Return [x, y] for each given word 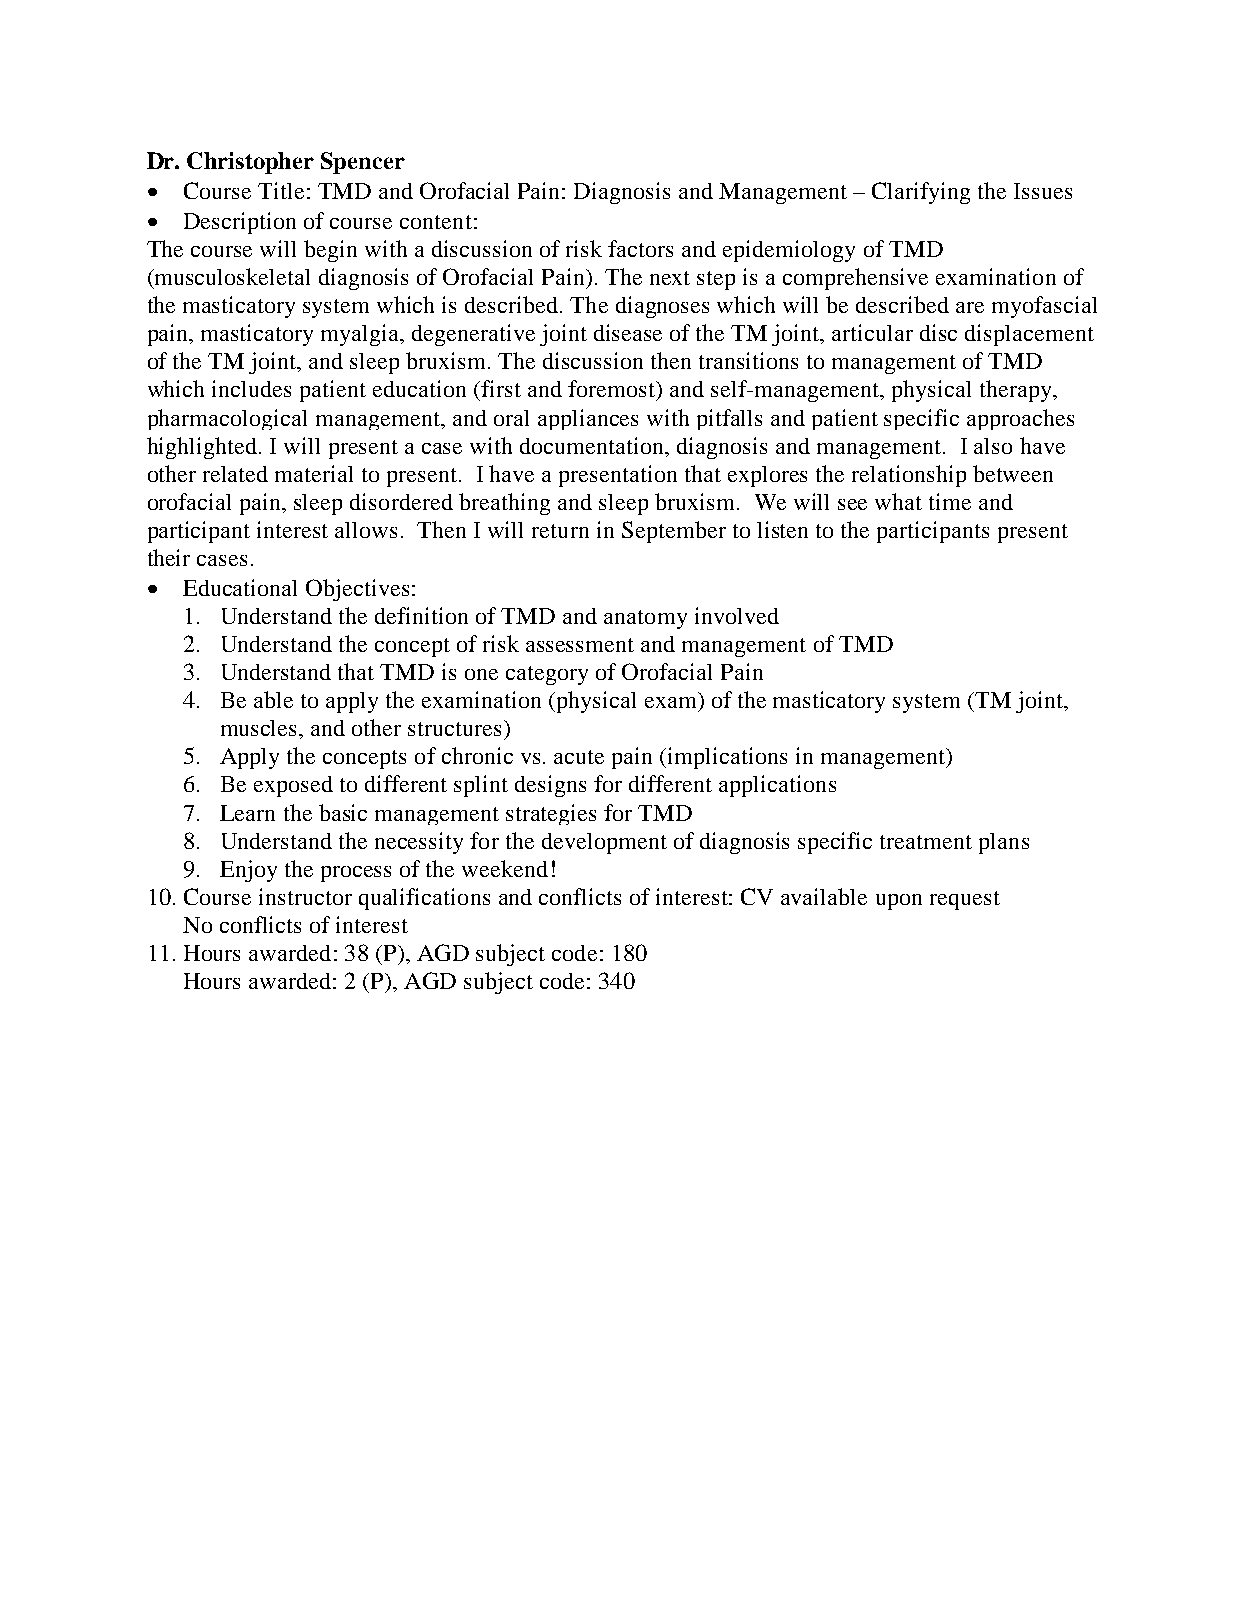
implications [727, 758]
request [965, 900]
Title [281, 190]
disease [628, 332]
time [950, 501]
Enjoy [248, 871]
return [560, 531]
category [547, 675]
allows [366, 530]
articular [872, 332]
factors [640, 248]
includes [251, 388]
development [604, 843]
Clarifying [921, 193]
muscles [260, 728]
